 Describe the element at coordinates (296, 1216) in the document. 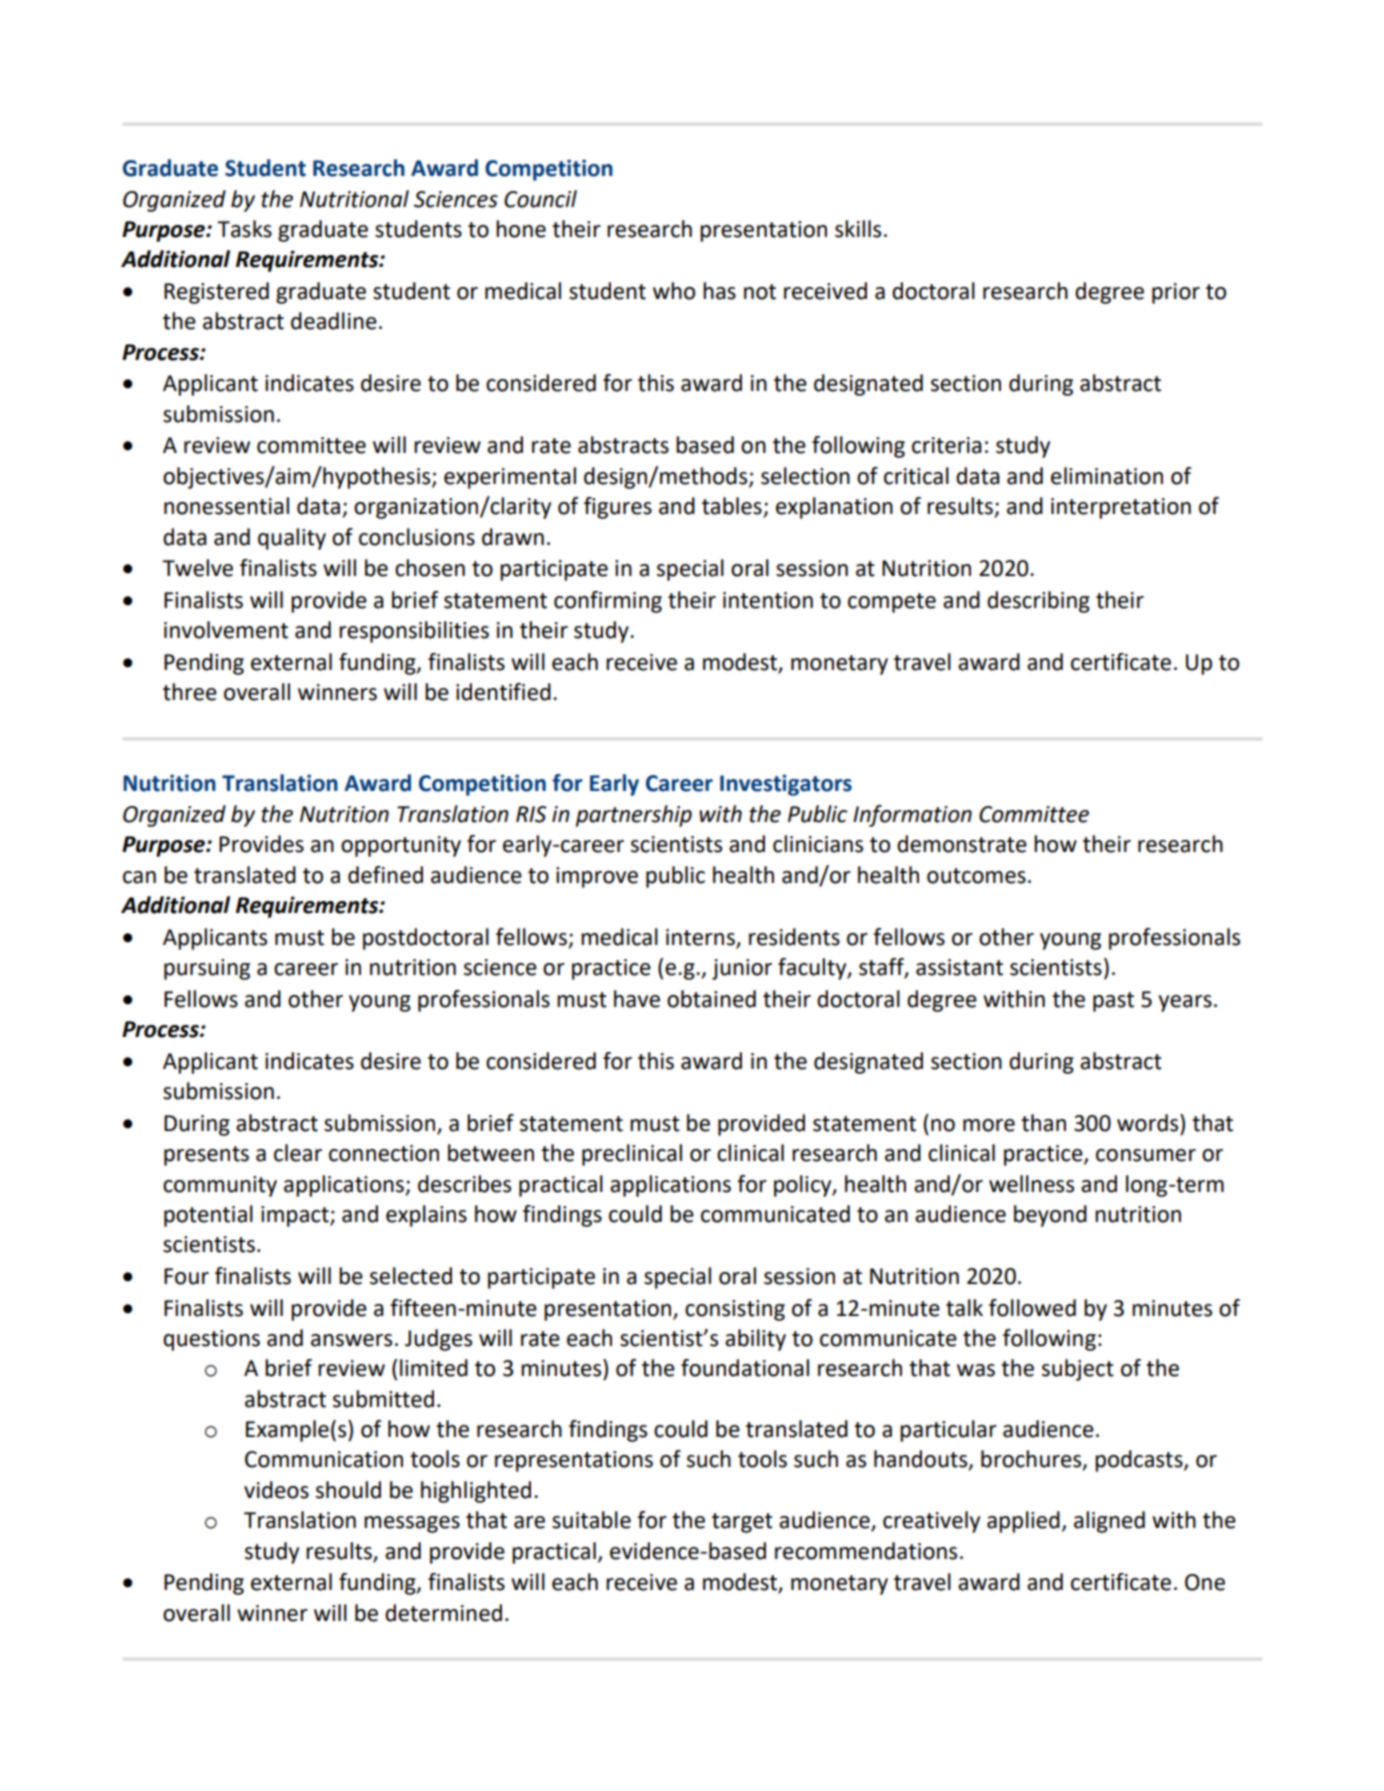

I see `impact` at that location.
